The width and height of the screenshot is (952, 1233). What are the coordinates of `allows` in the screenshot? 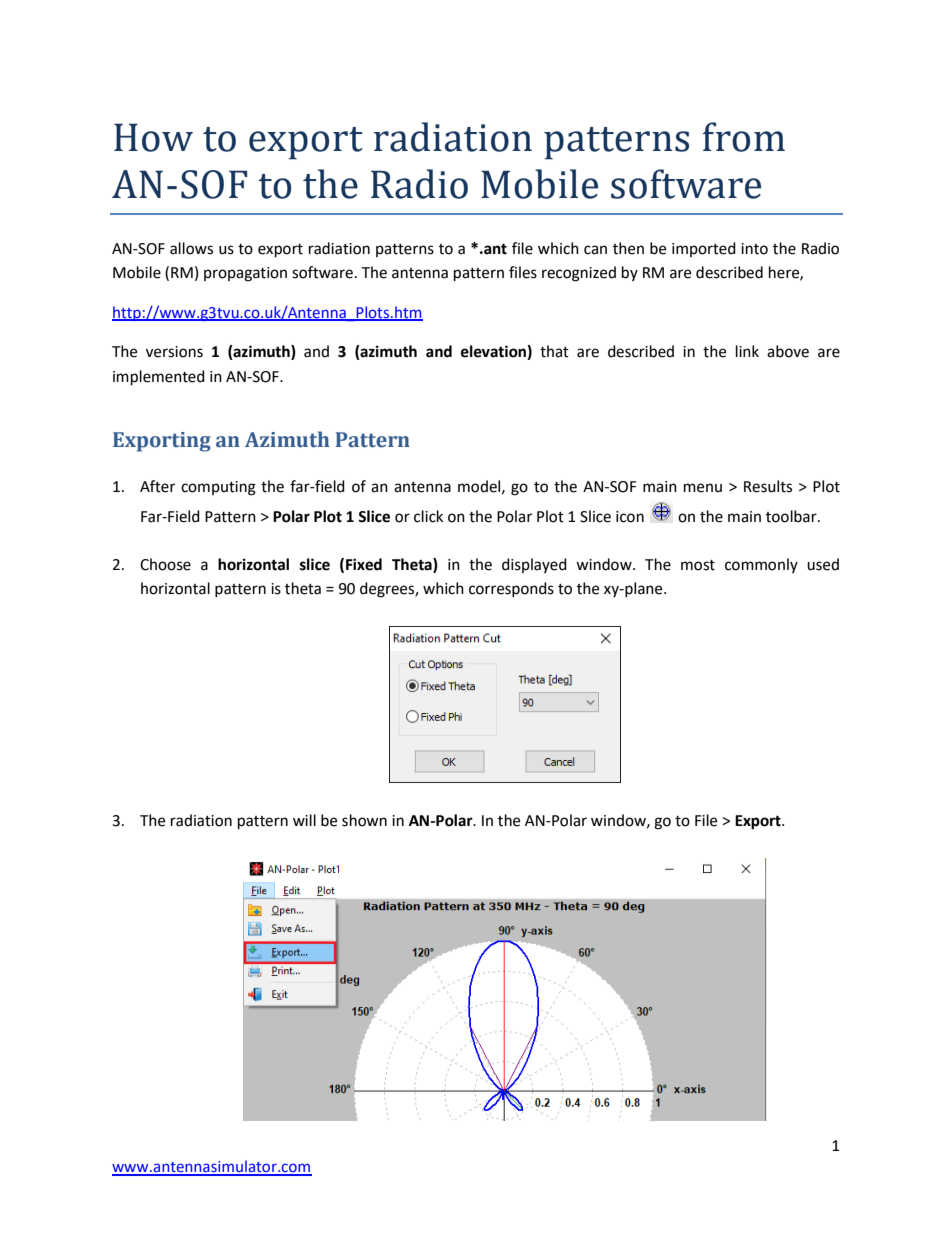 It's located at (191, 248).
